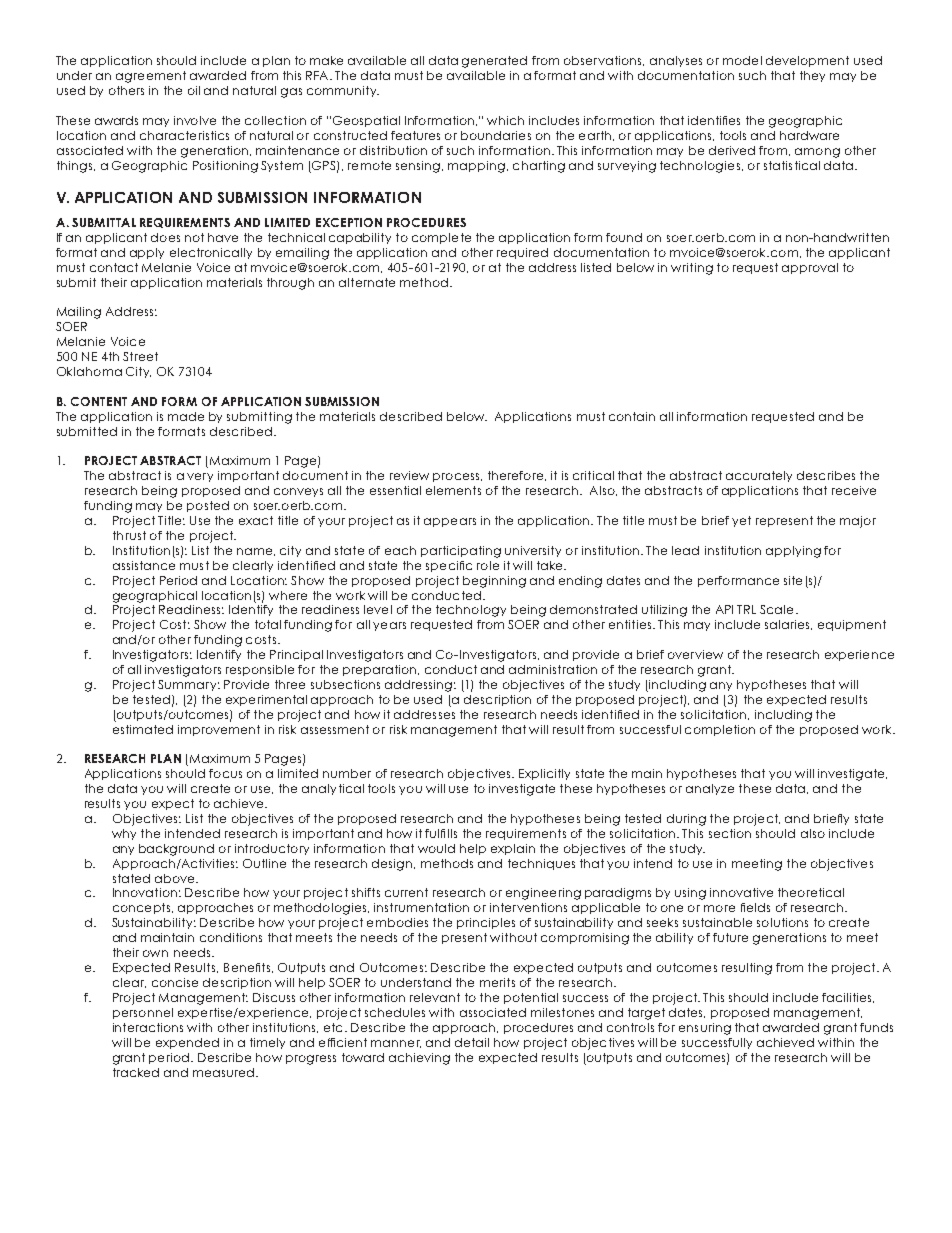 The height and width of the screenshot is (1233, 952). Describe the element at coordinates (187, 1043) in the screenshot. I see `expended` at that location.
